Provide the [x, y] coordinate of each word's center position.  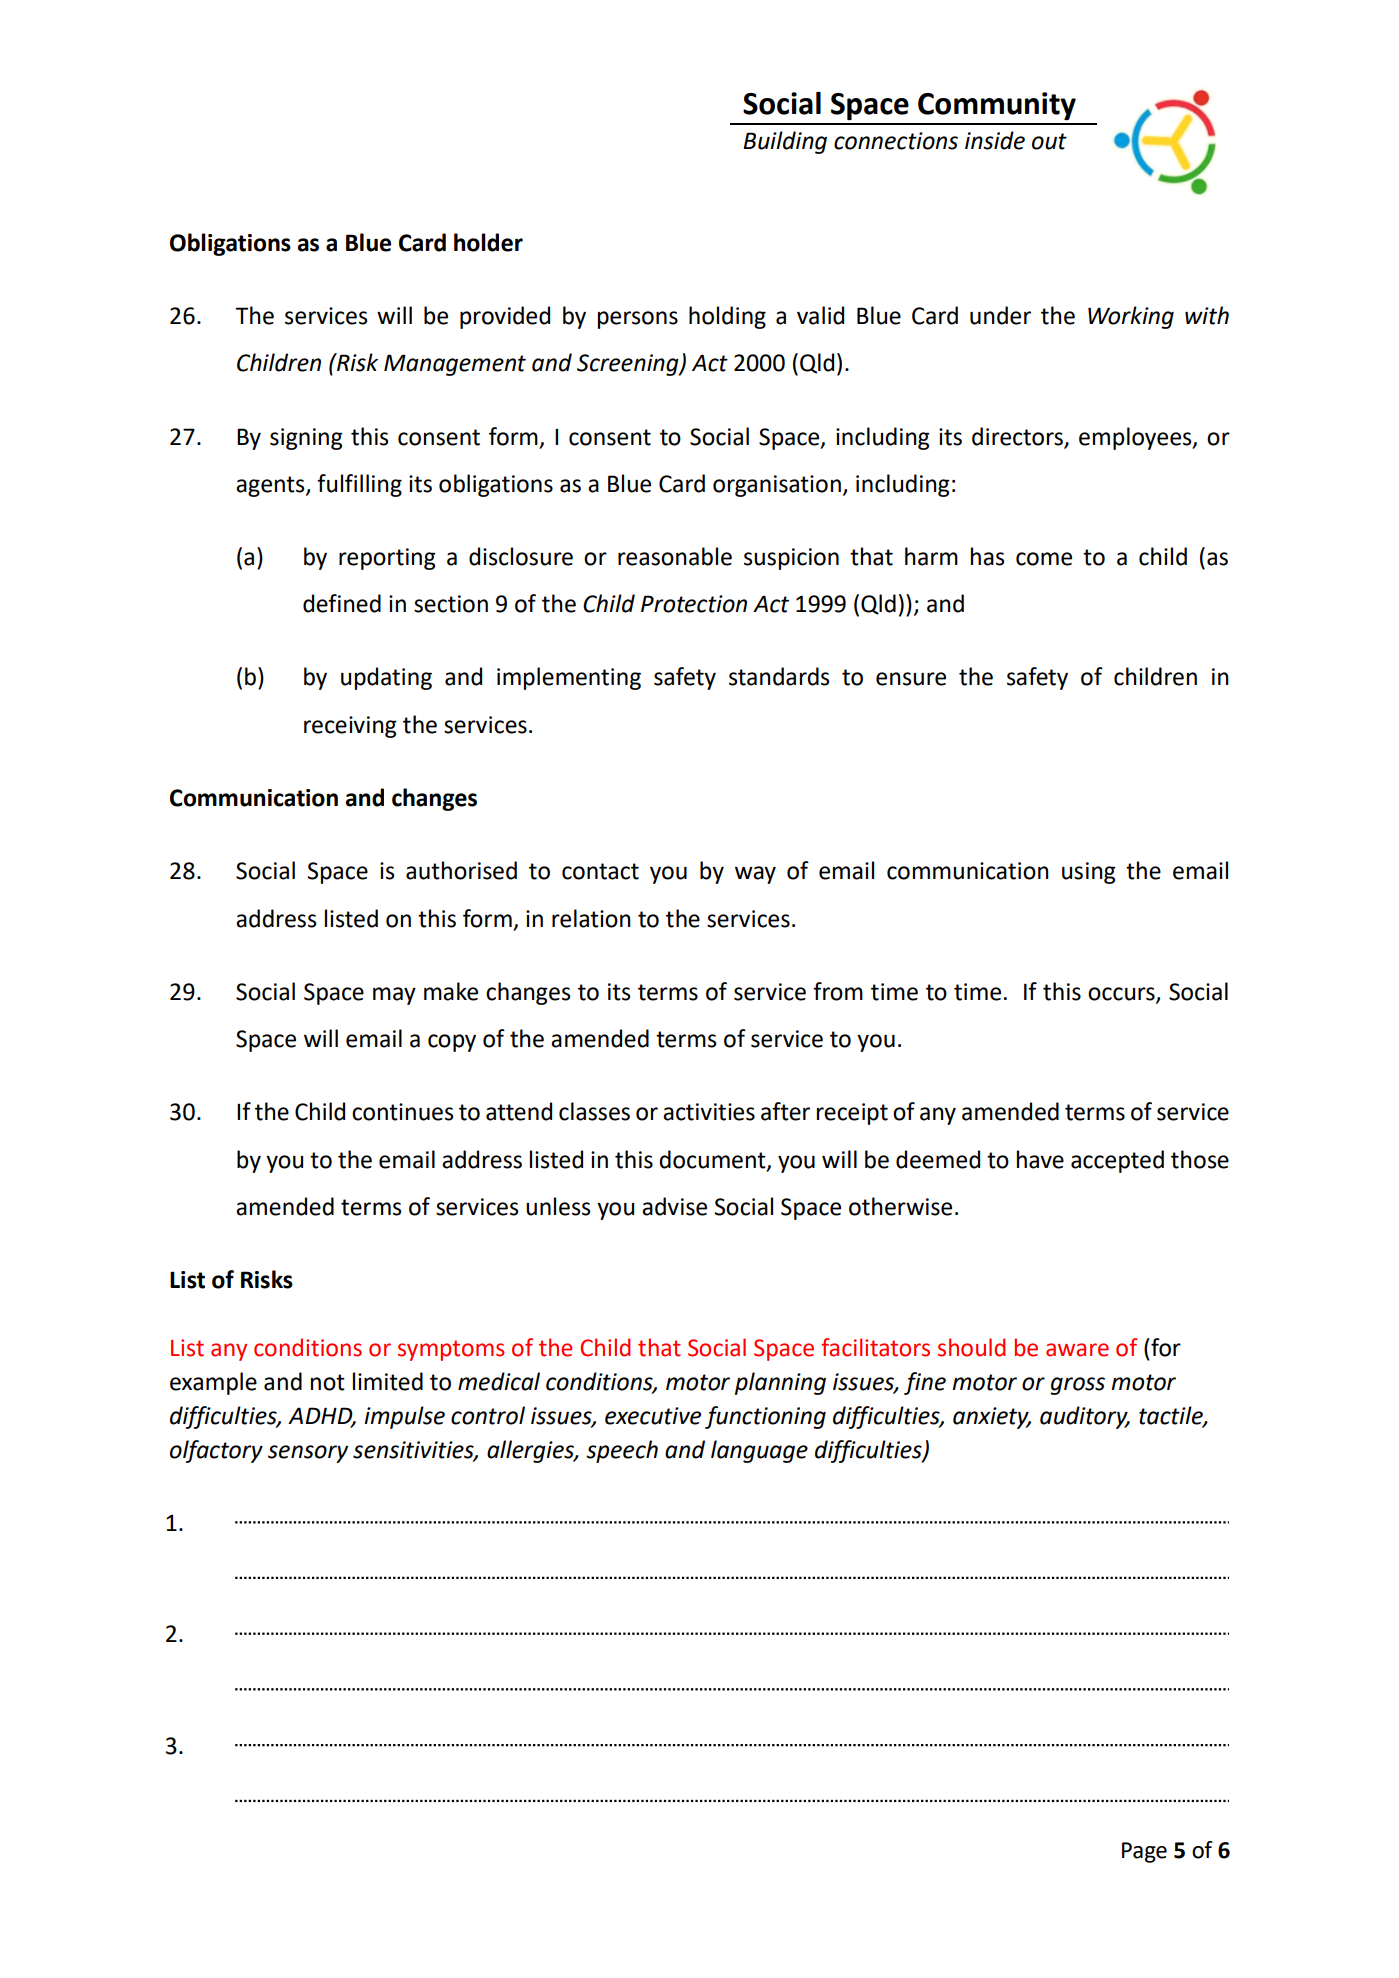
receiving [350, 727]
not [328, 1382]
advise [674, 1206]
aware [1077, 1350]
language [759, 1451]
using [1089, 873]
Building [785, 142]
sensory [308, 1454]
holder [488, 242]
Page [1144, 1852]
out [1049, 141]
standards [779, 676]
